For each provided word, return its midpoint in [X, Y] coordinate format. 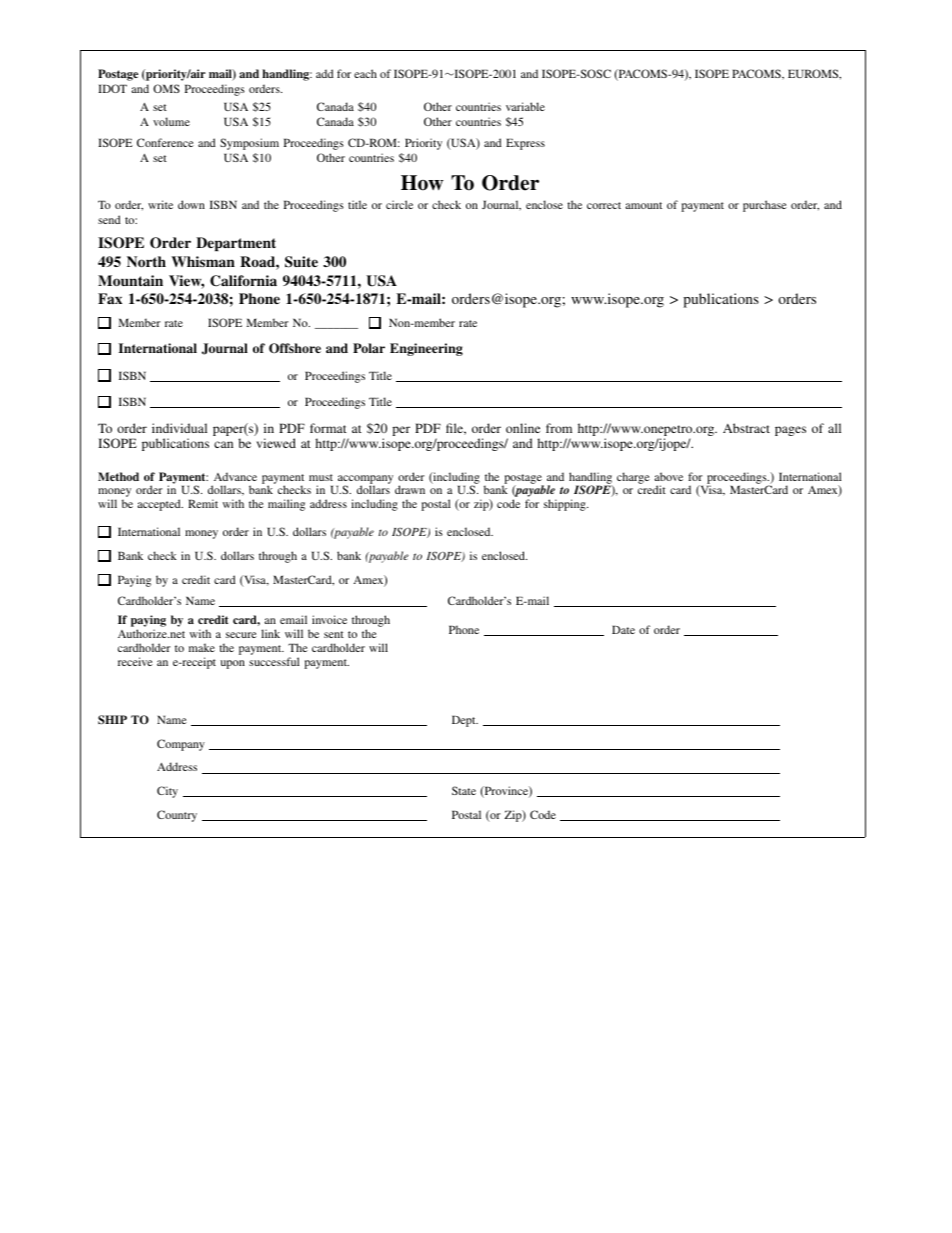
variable [525, 106]
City [167, 792]
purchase [765, 206]
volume [171, 121]
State [464, 790]
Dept [465, 721]
